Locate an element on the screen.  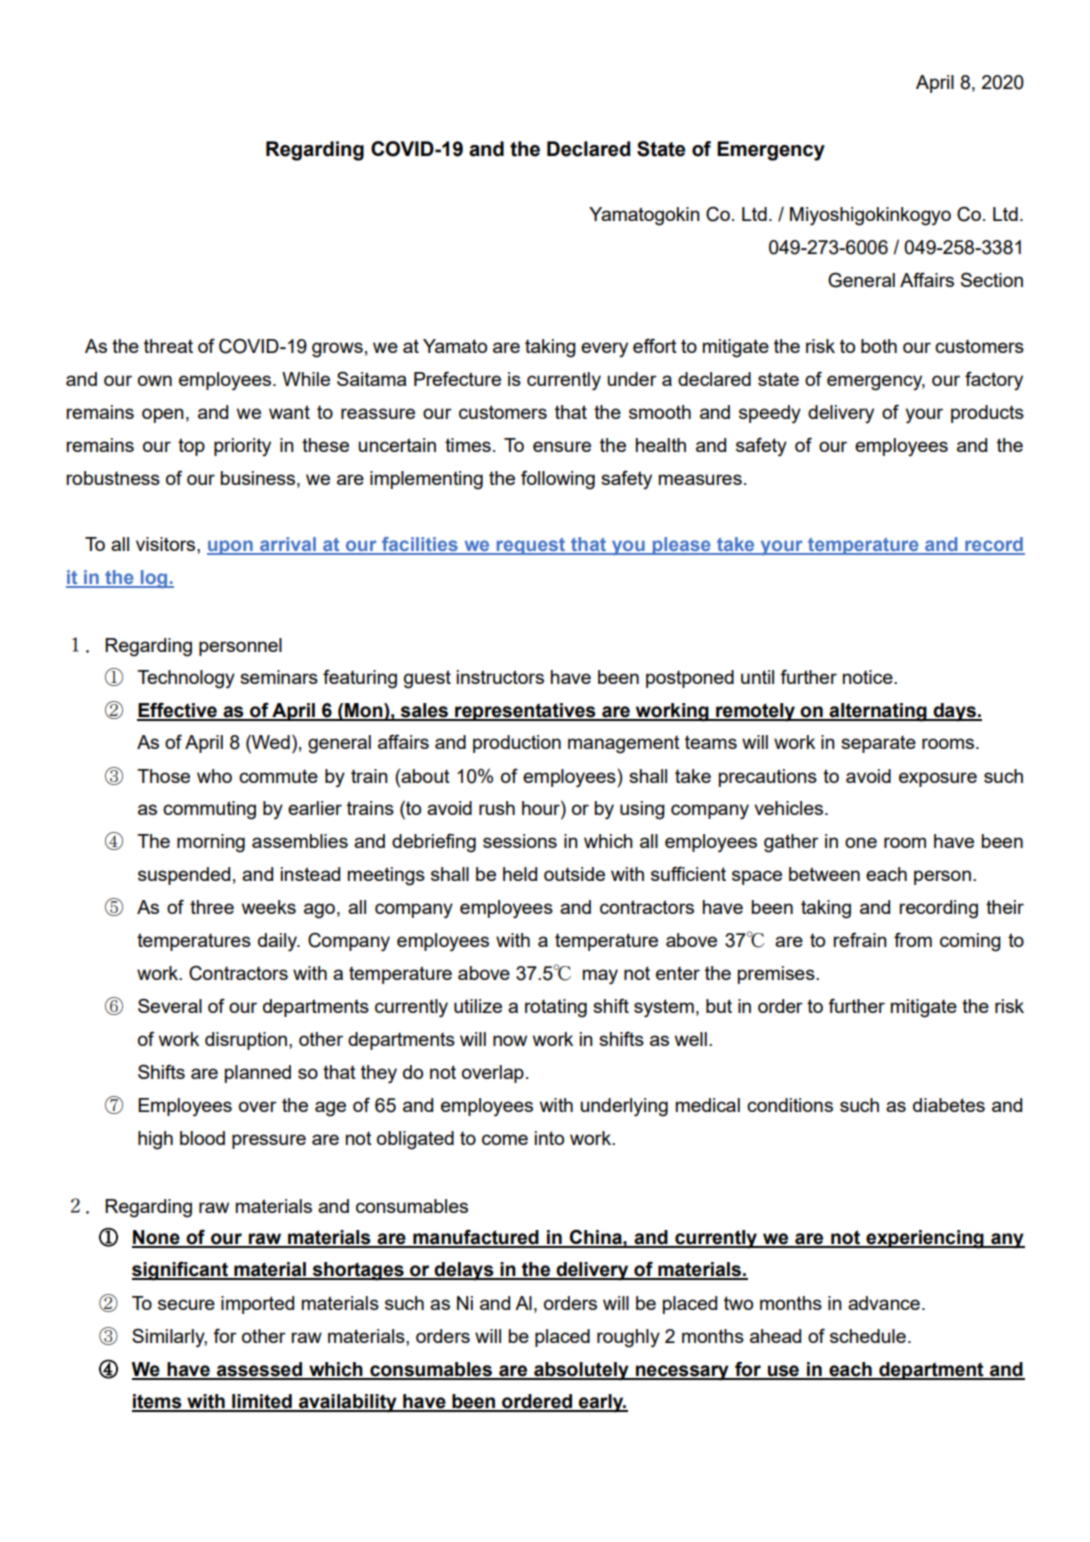
every is located at coordinates (604, 349).
